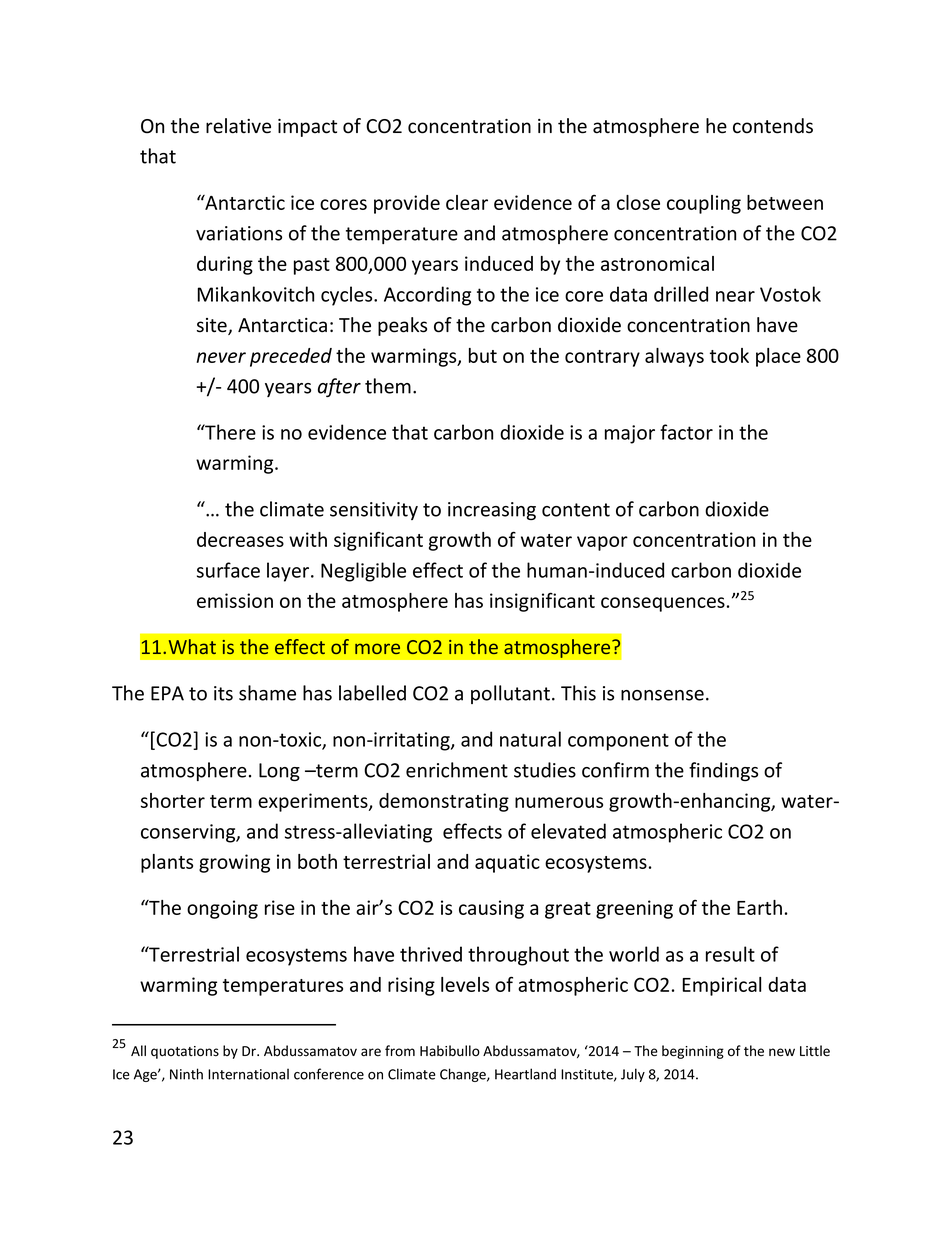  I want to click on findings, so click(723, 771).
